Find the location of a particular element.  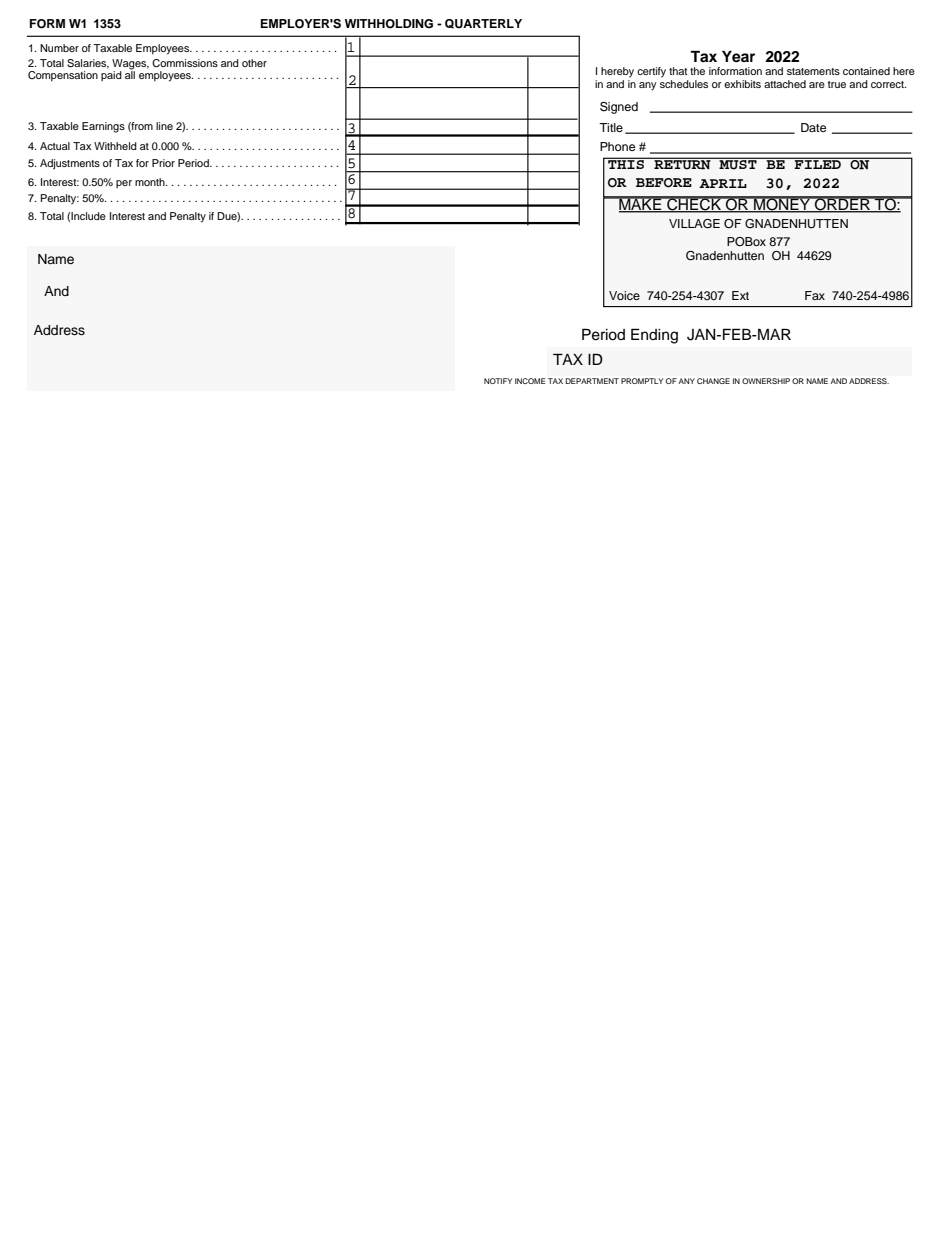

Phone is located at coordinates (617, 146).
